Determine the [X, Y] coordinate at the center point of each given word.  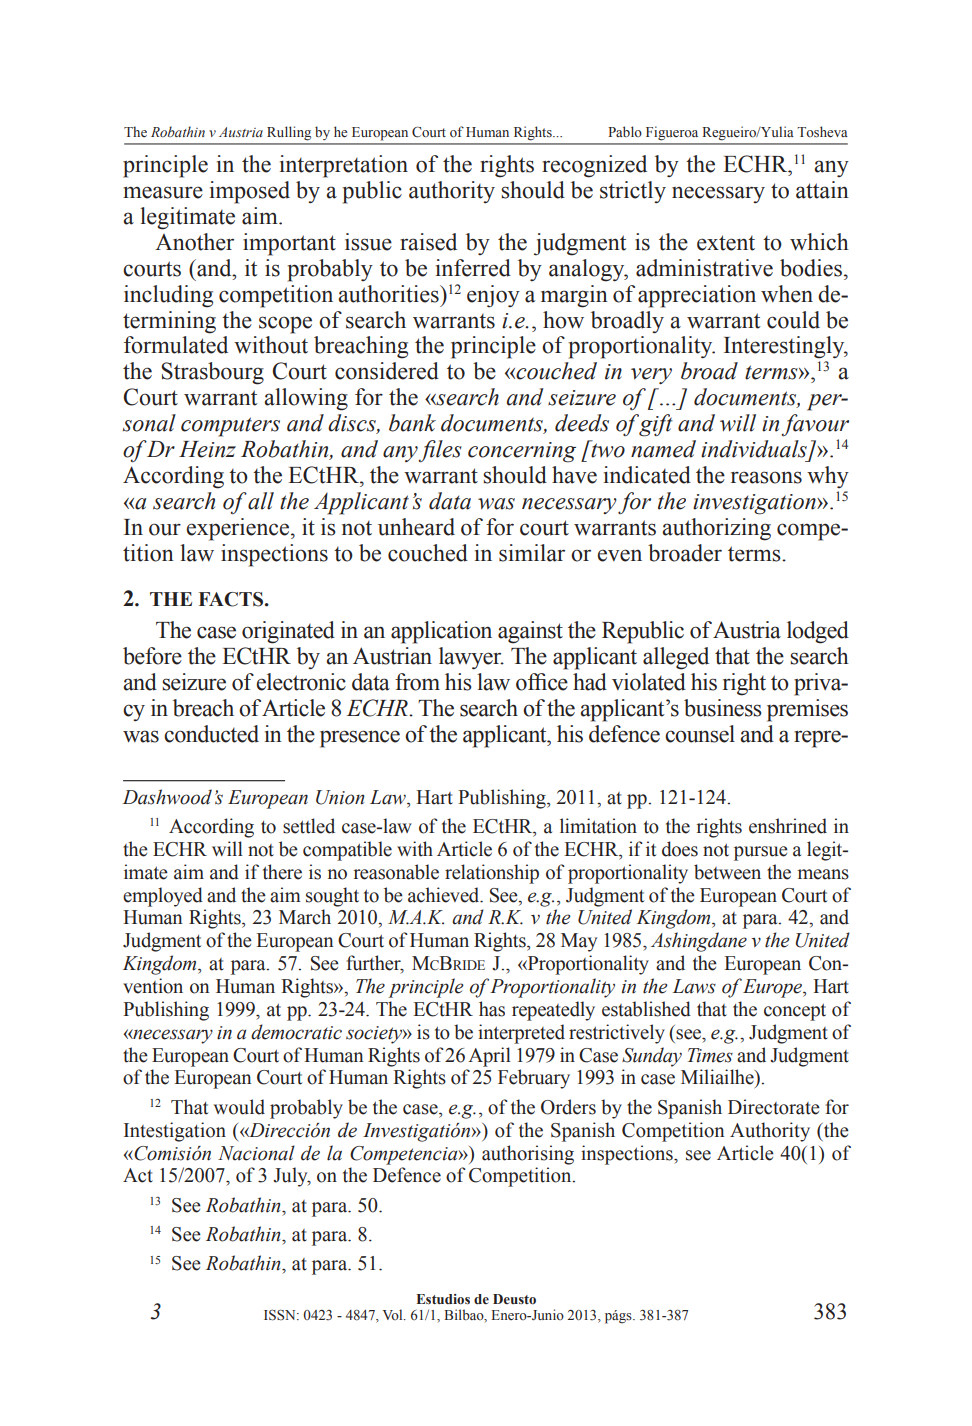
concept [795, 1012]
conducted [211, 734]
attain [822, 190]
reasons [766, 477]
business [723, 708]
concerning [522, 452]
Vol [394, 1314]
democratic [296, 1032]
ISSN [281, 1315]
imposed [250, 192]
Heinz [207, 449]
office [542, 682]
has [492, 1009]
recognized [594, 166]
